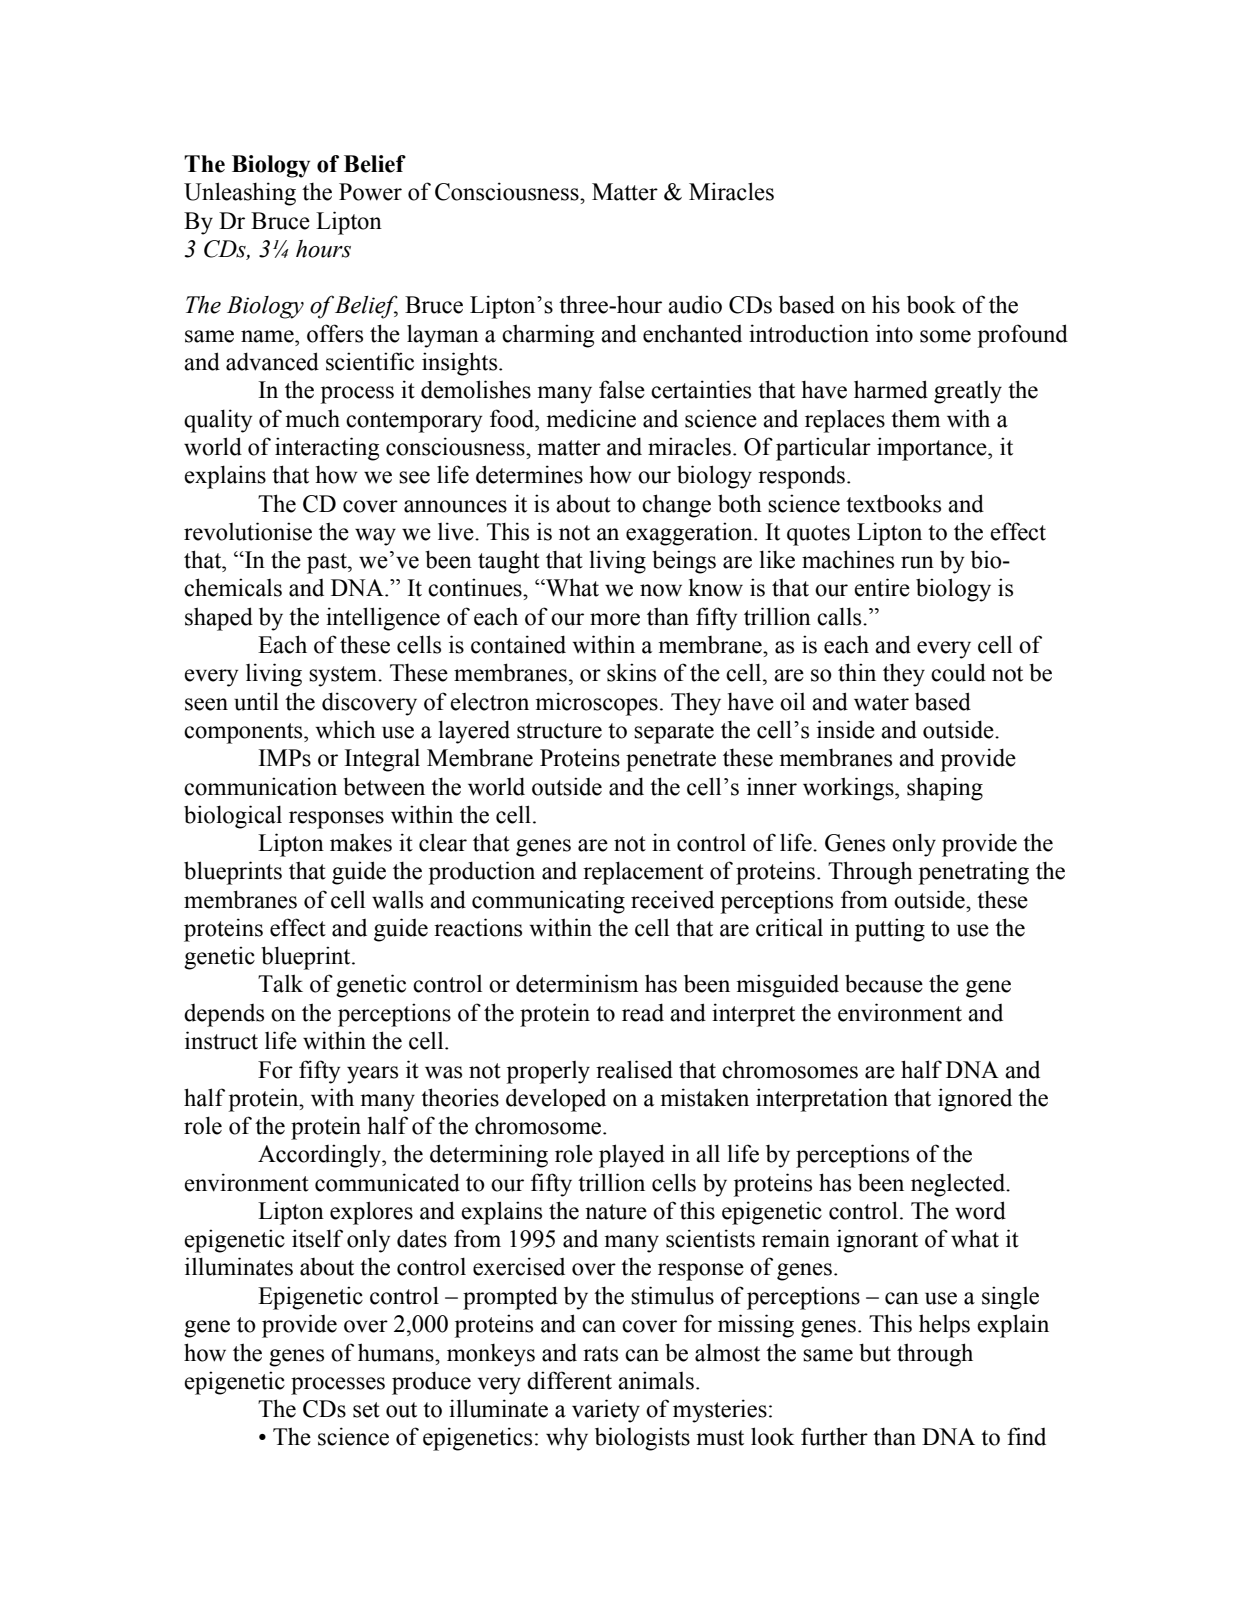  What do you see at coordinates (606, 1411) in the screenshot?
I see `variety` at bounding box center [606, 1411].
